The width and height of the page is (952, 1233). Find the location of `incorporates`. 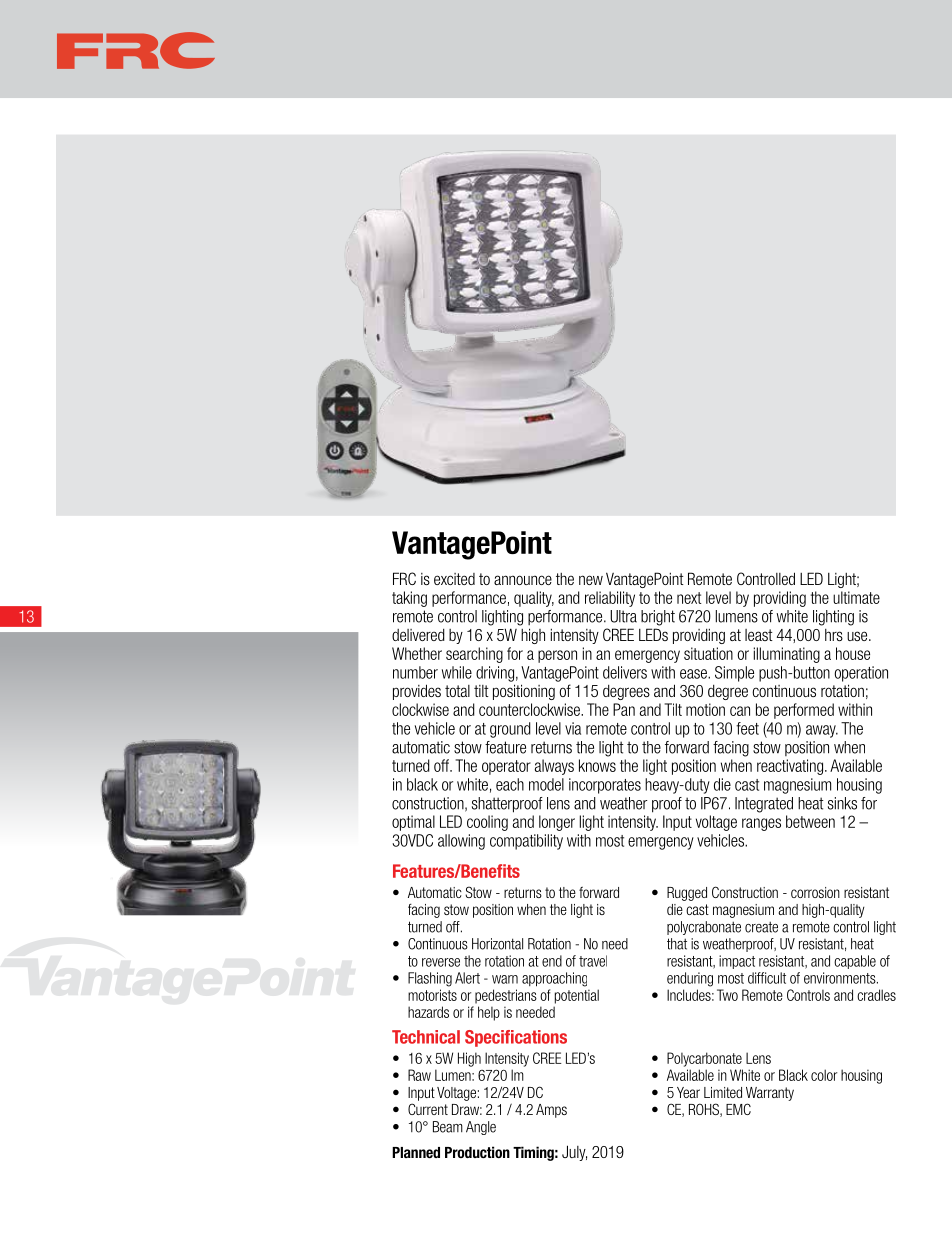

incorporates is located at coordinates (605, 786).
